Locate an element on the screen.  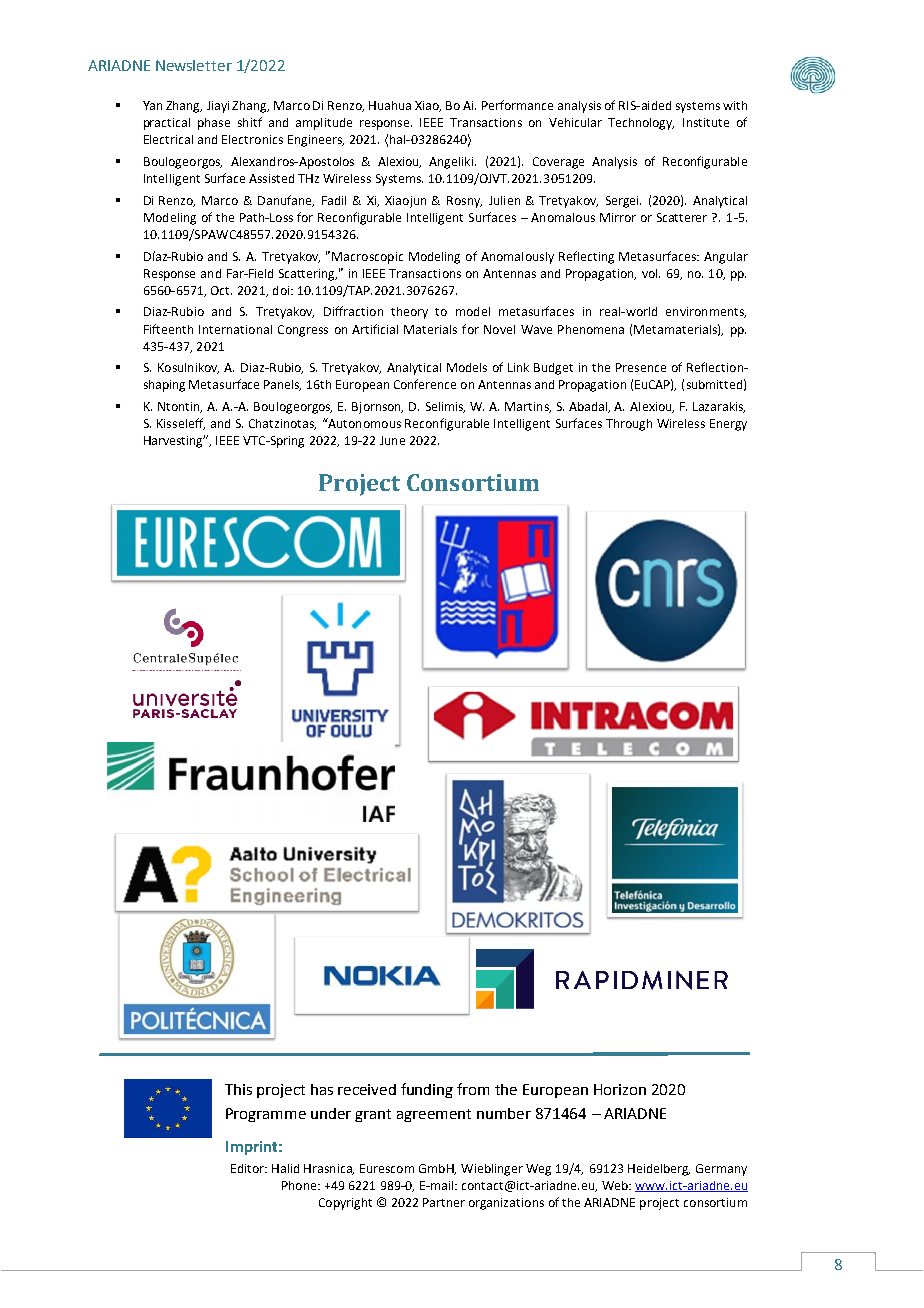
Through is located at coordinates (629, 425).
